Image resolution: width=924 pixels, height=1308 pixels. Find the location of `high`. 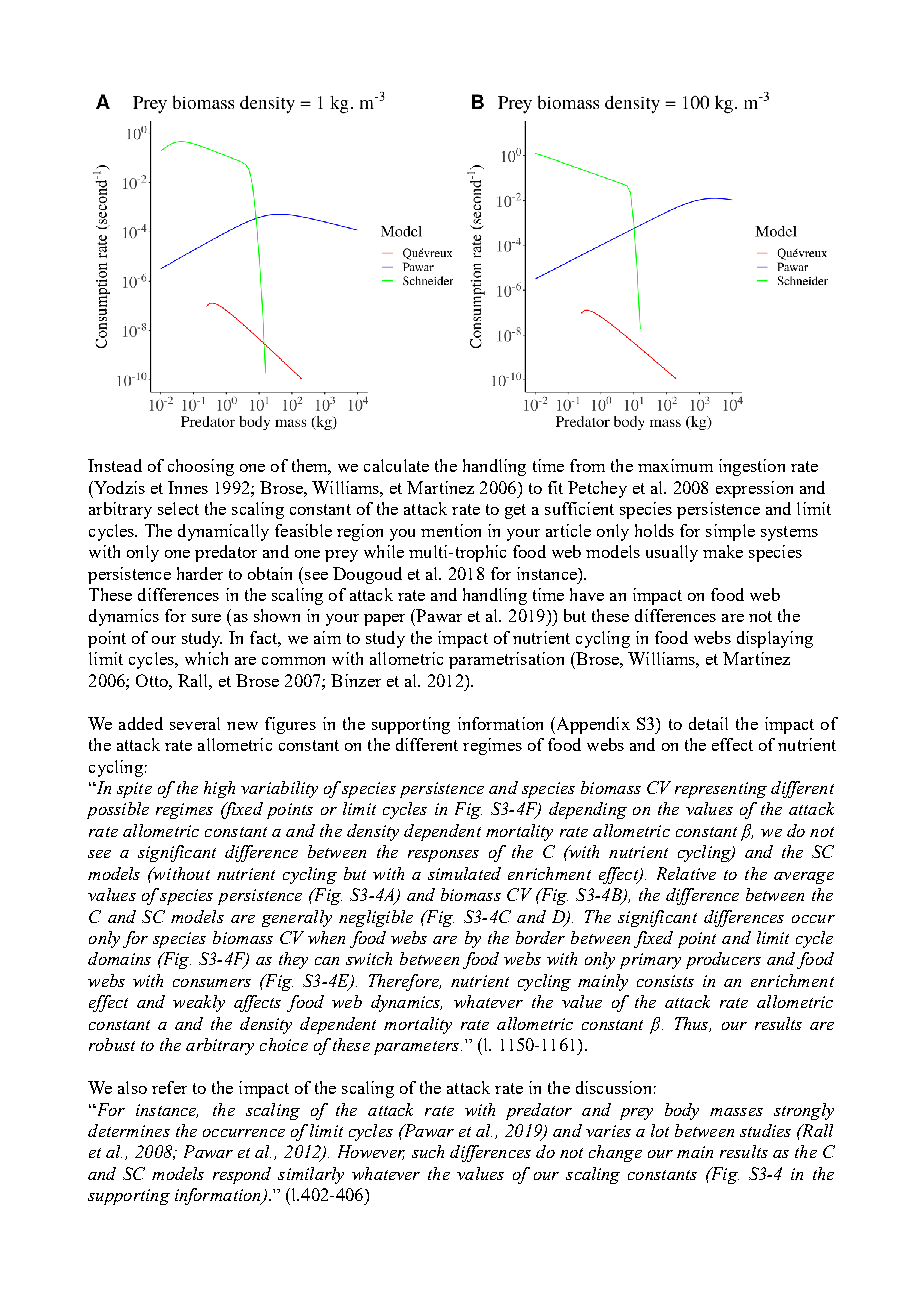

high is located at coordinates (219, 789).
